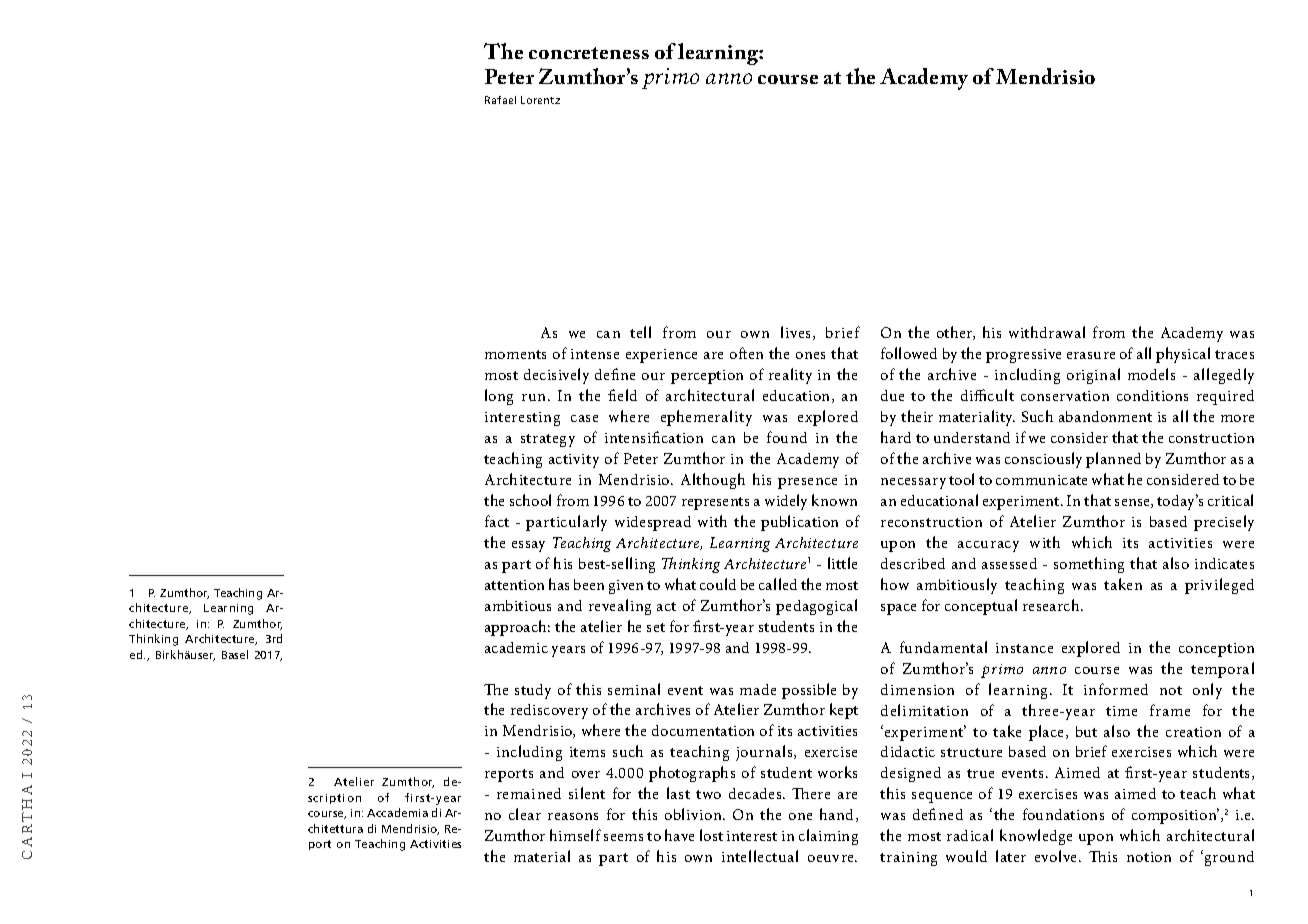  What do you see at coordinates (540, 100) in the screenshot?
I see `Lorentz` at bounding box center [540, 100].
